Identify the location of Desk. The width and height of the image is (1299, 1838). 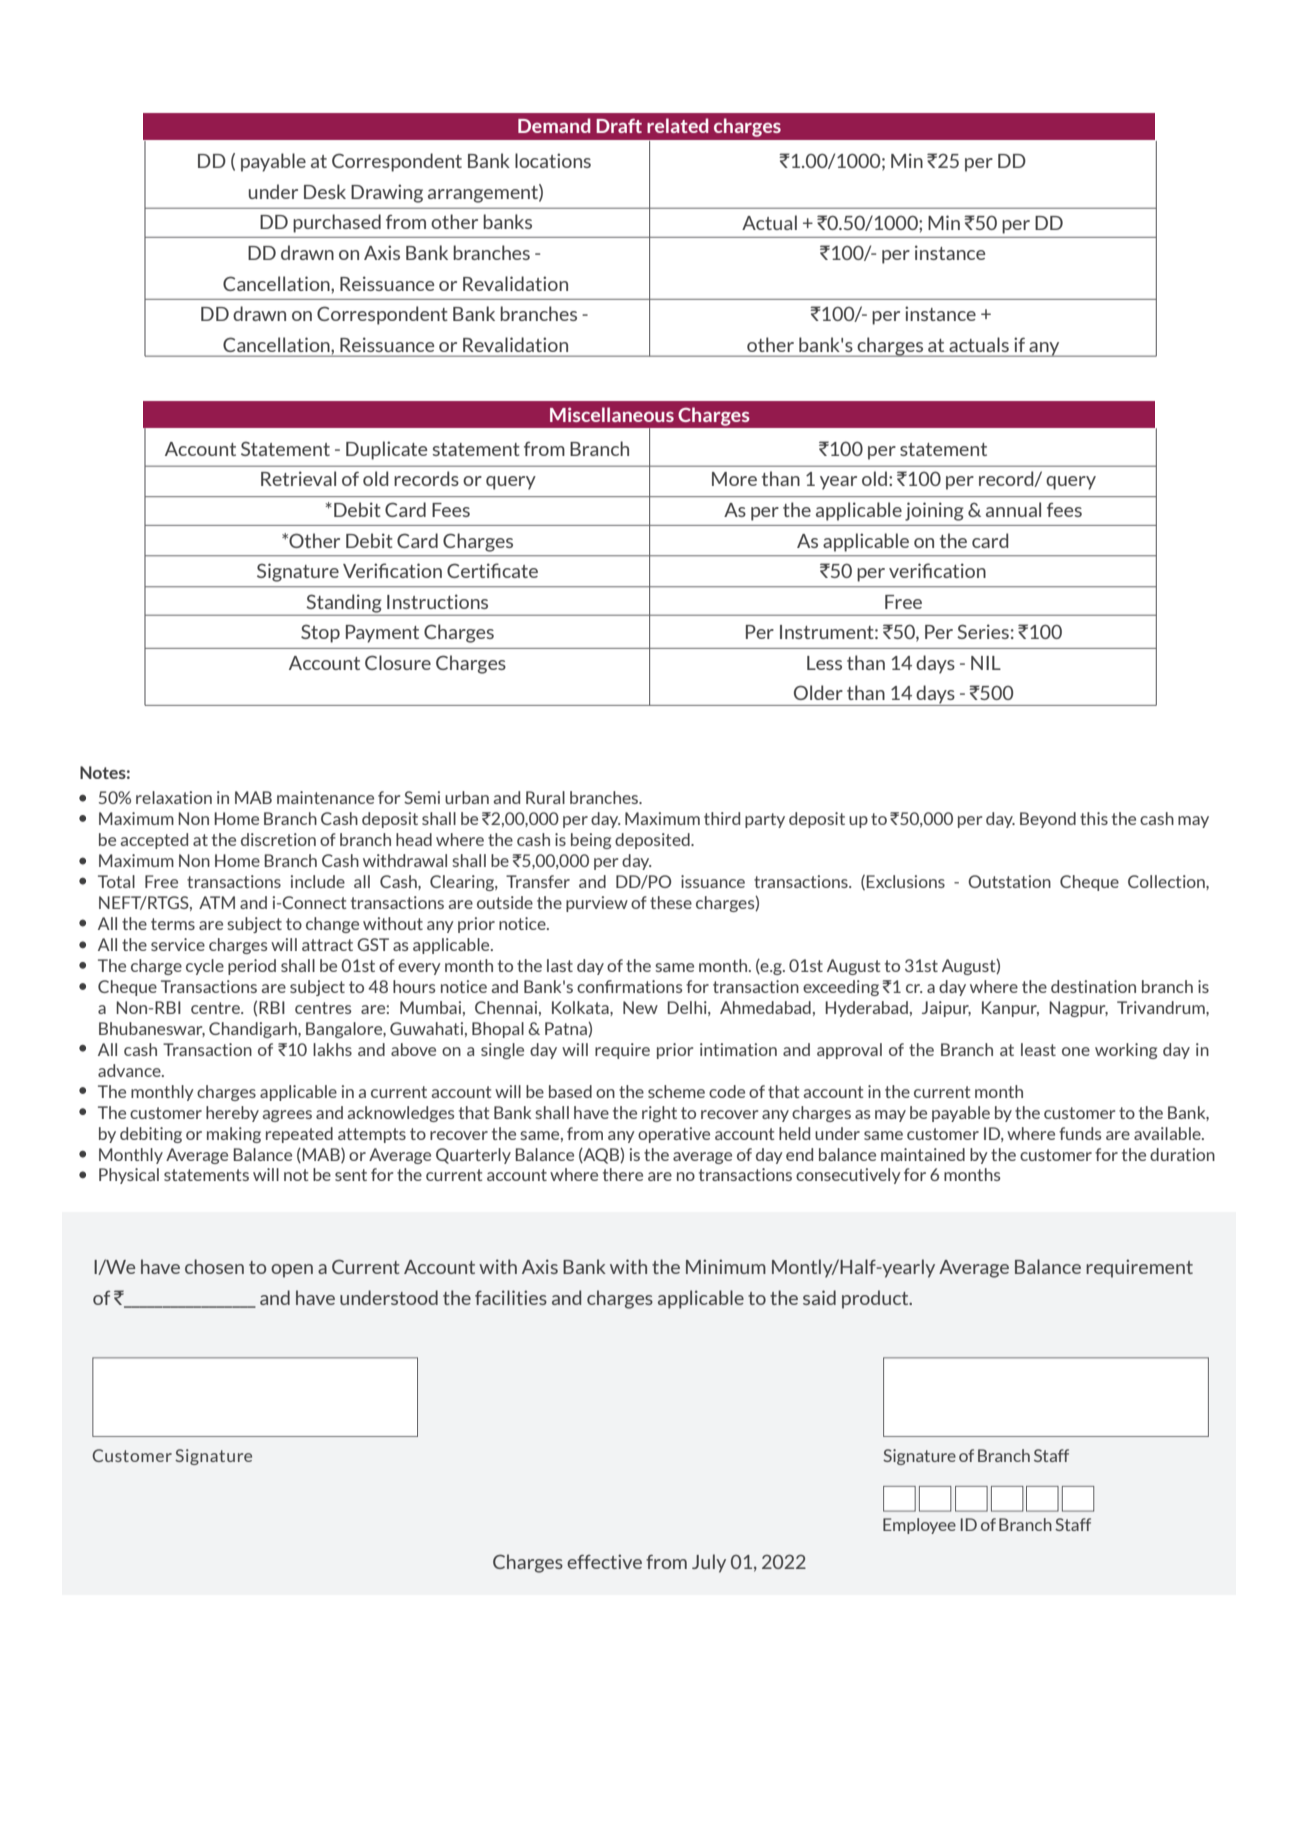
(325, 191).
